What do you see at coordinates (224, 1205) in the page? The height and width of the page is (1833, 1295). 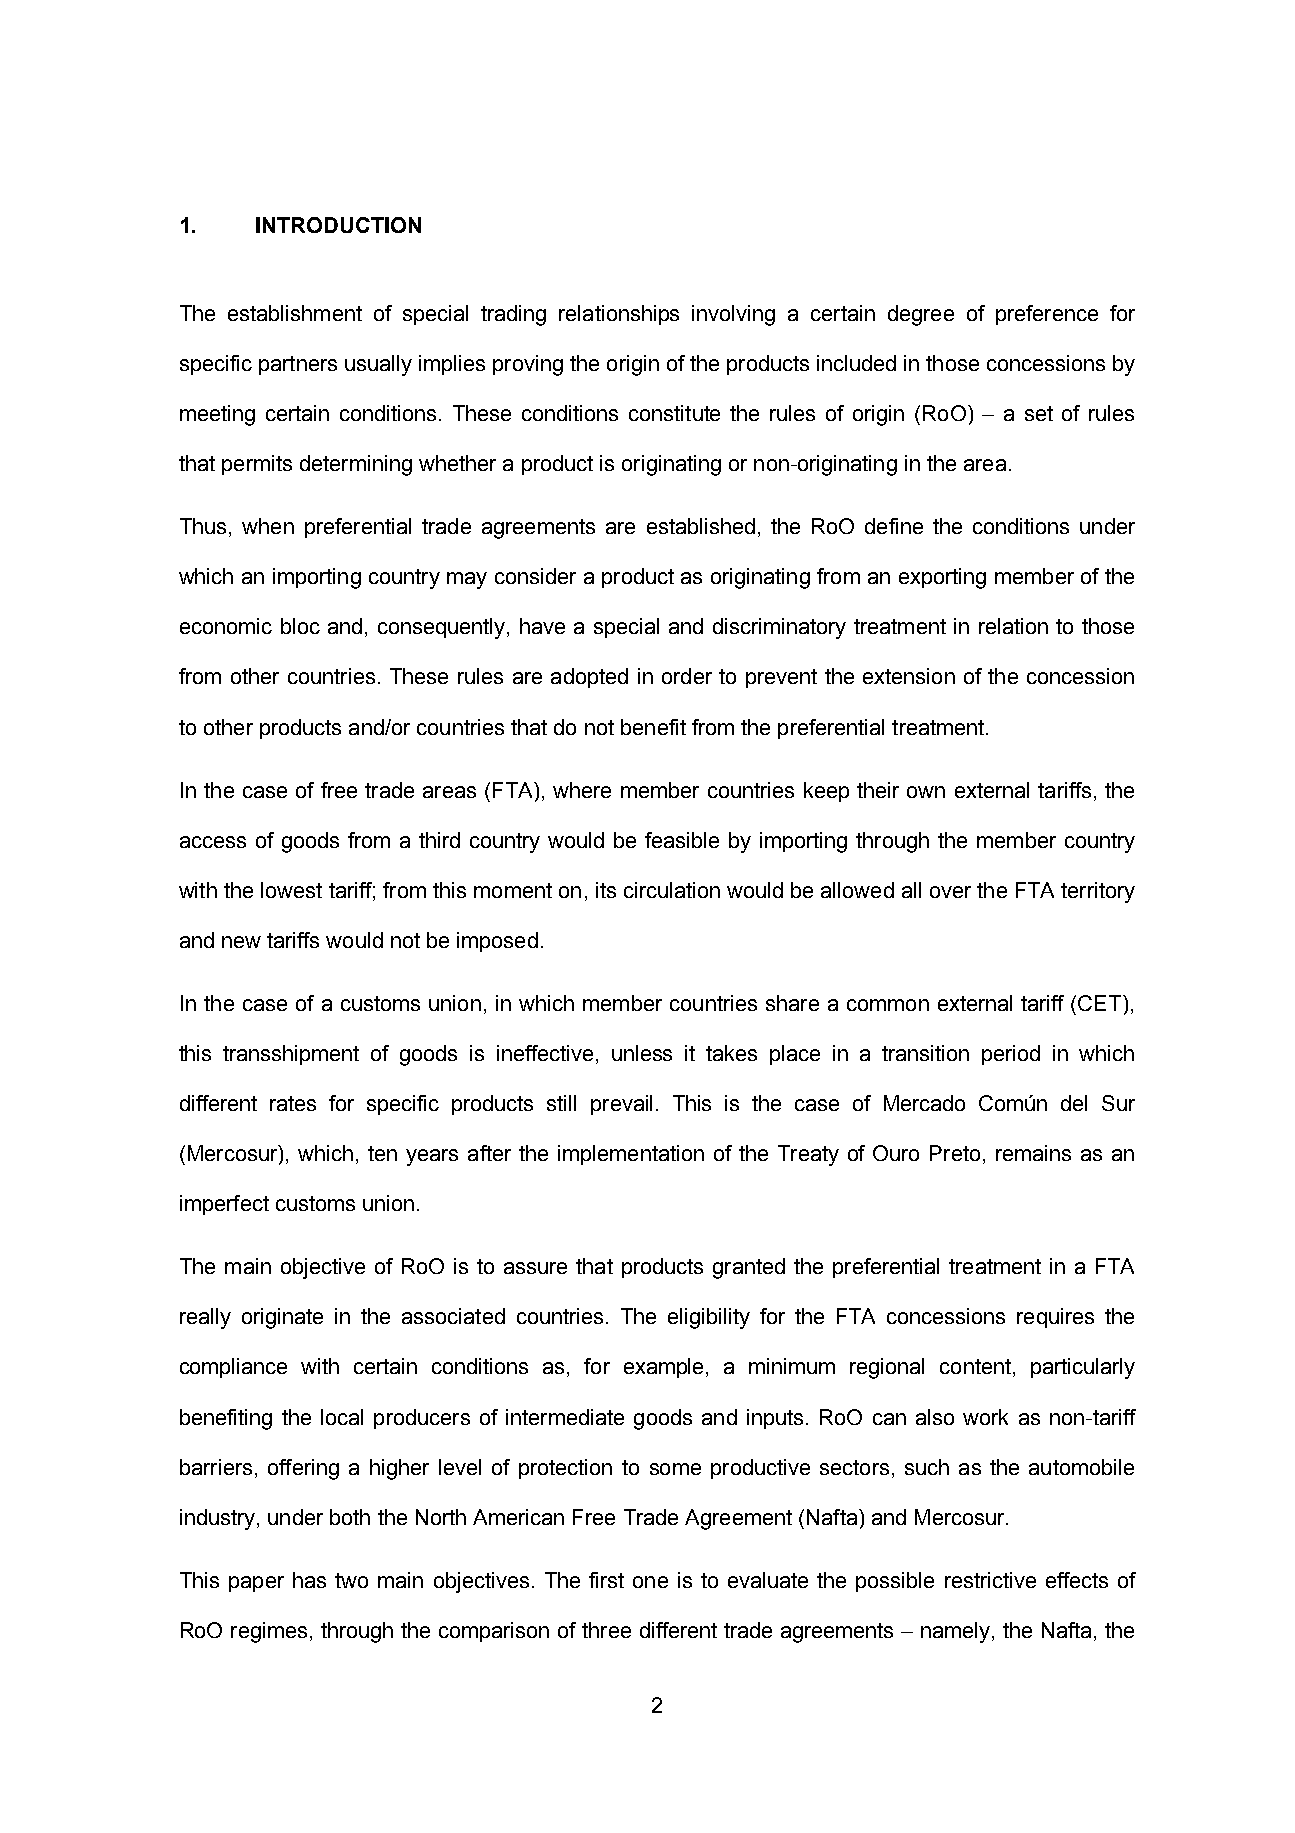 I see `imperfect` at bounding box center [224, 1205].
